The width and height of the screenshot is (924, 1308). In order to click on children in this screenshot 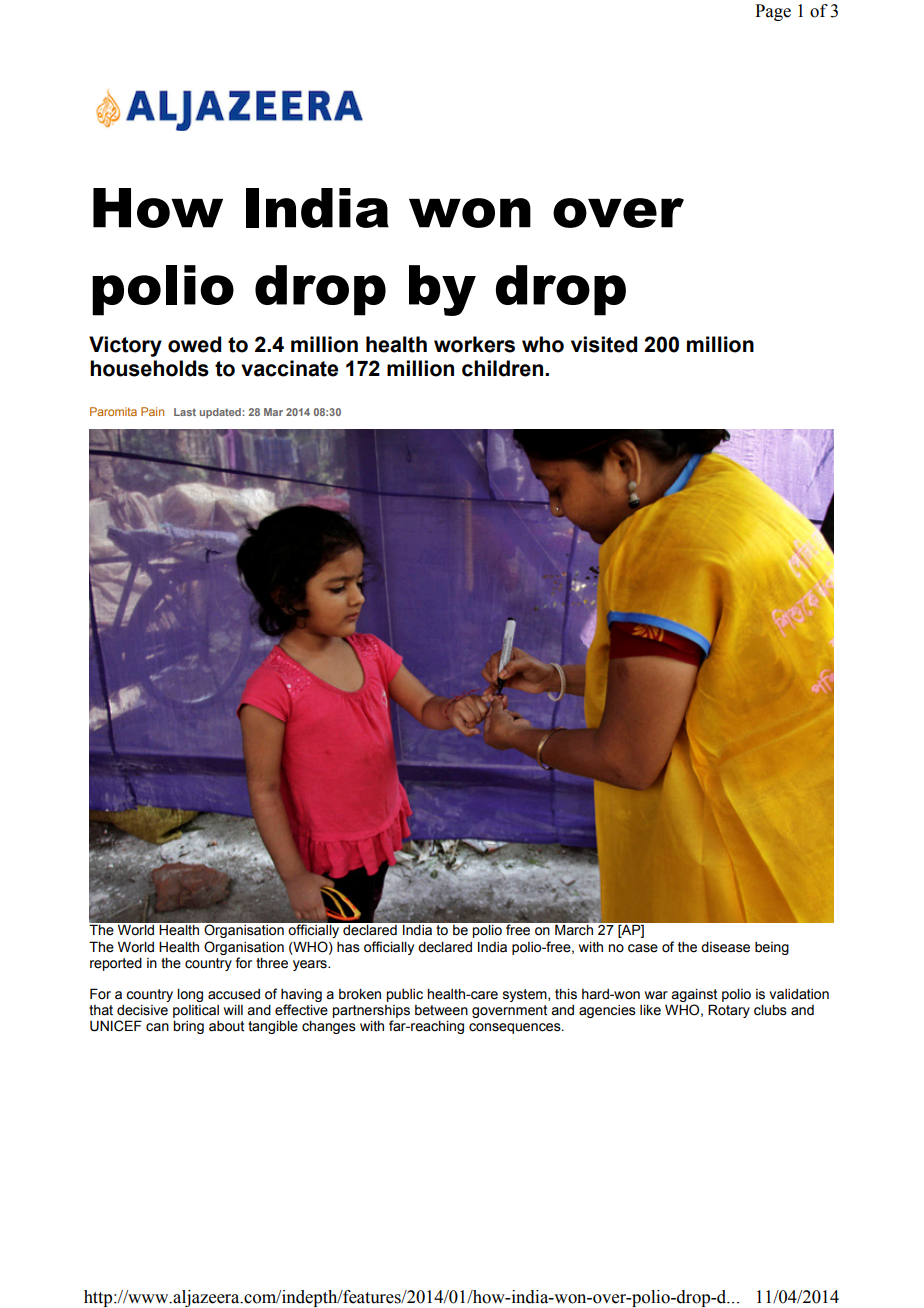, I will do `click(504, 368)`.
